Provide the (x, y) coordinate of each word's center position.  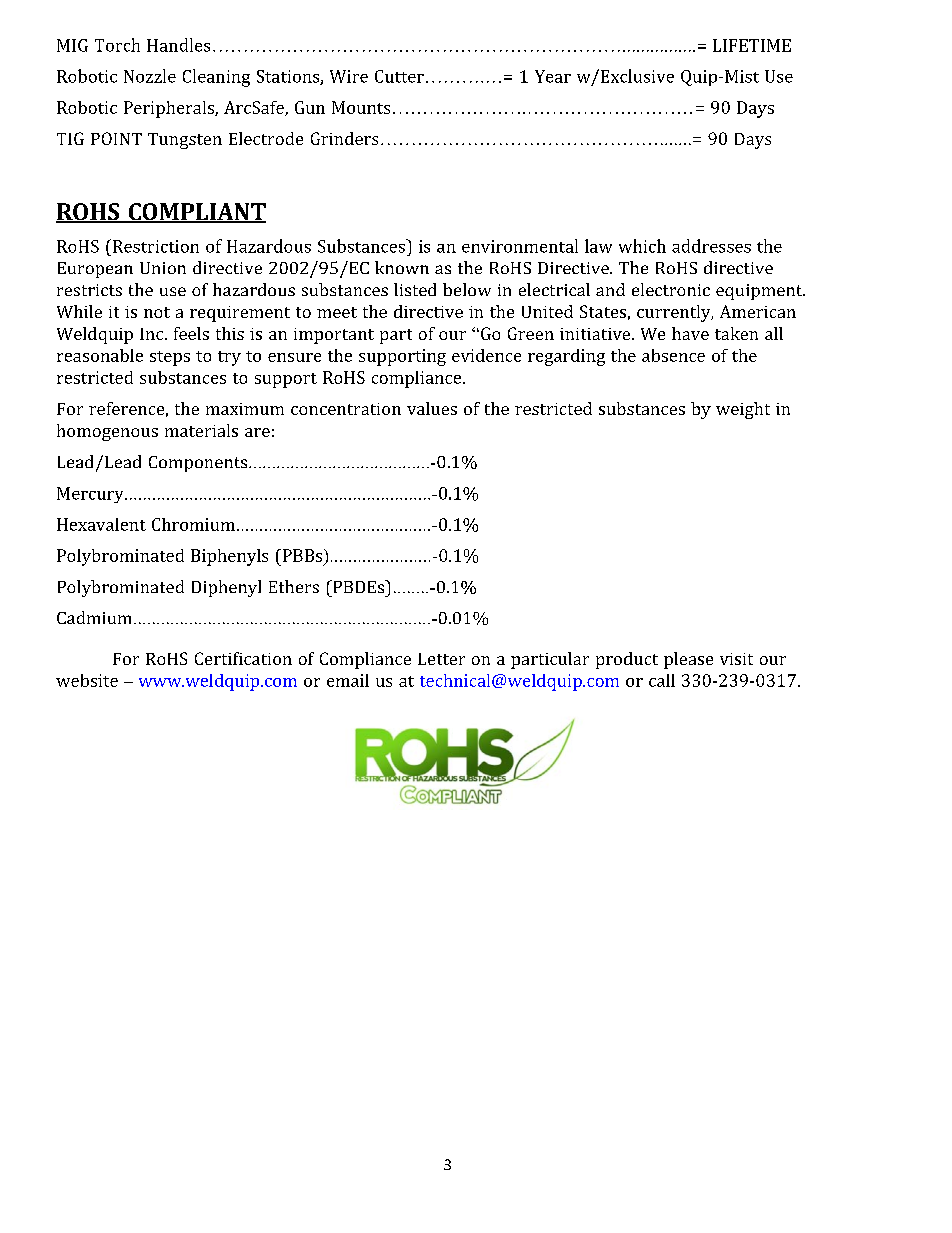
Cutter (399, 76)
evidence (486, 355)
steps (170, 358)
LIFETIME (752, 45)
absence (673, 355)
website (87, 680)
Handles (178, 45)
